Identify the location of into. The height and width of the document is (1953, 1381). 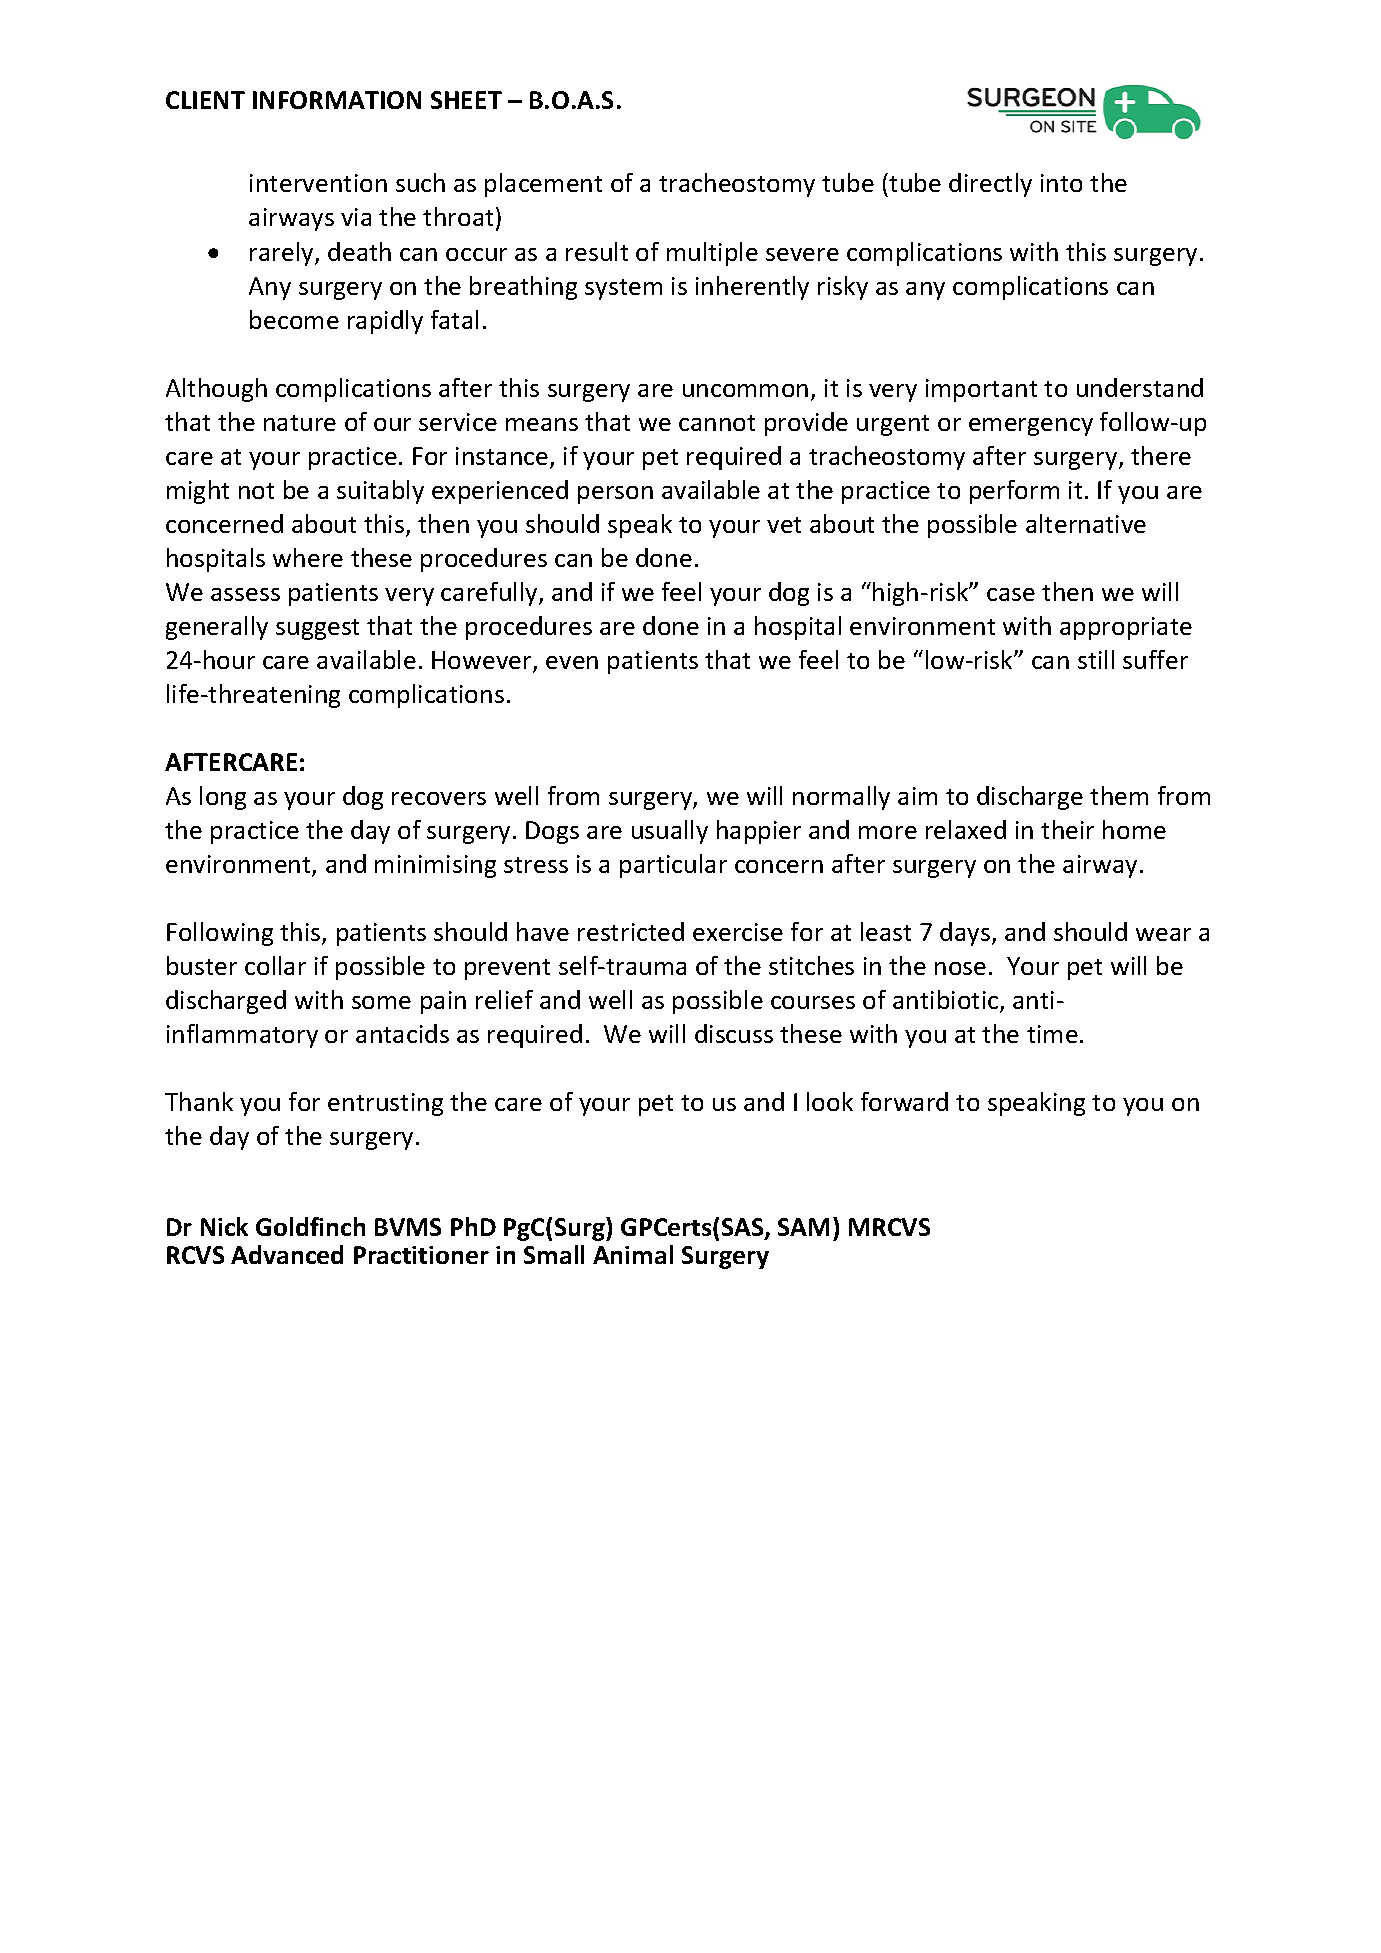
(1061, 183).
